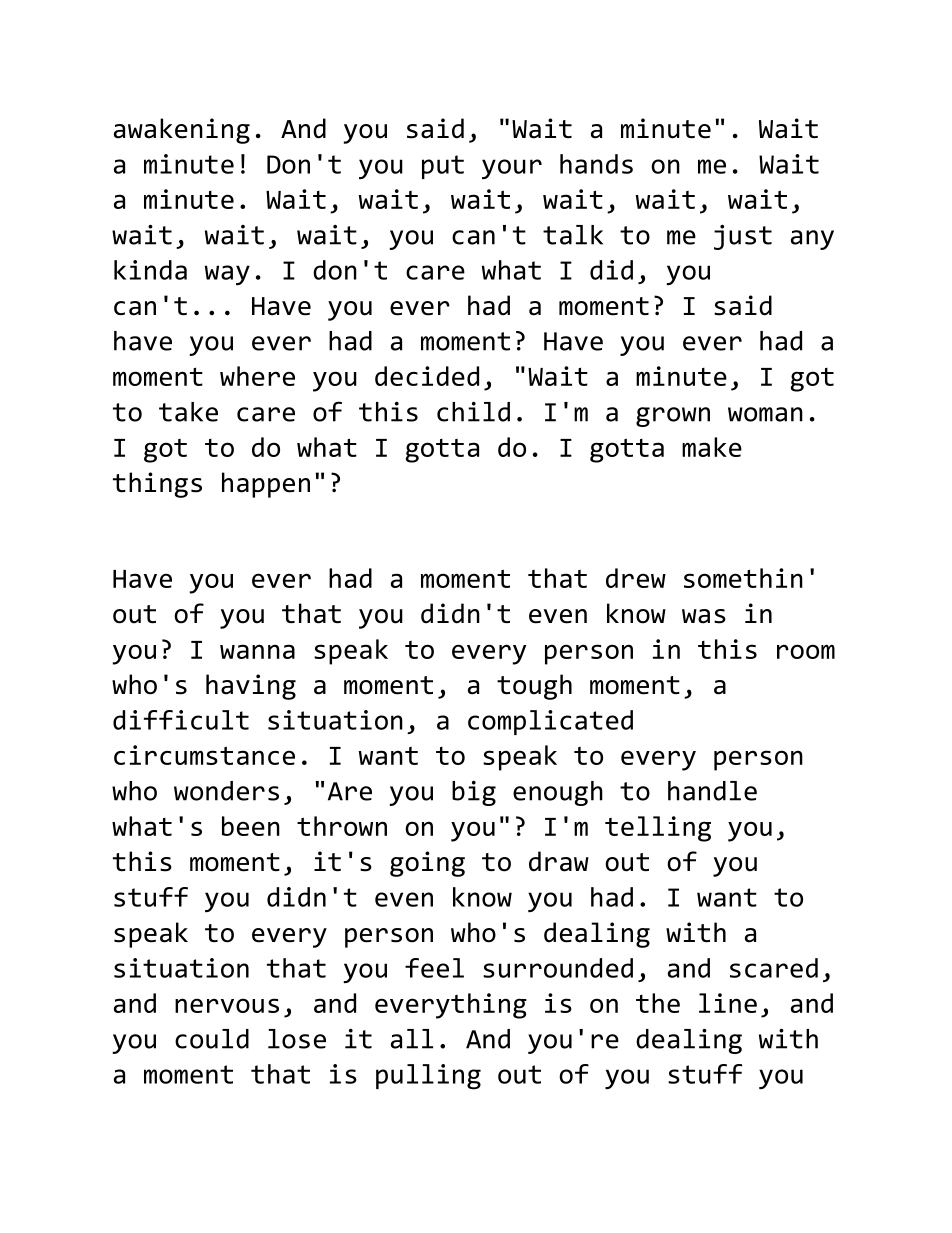 The width and height of the page is (952, 1233). Describe the element at coordinates (743, 237) in the page. I see `just` at that location.
